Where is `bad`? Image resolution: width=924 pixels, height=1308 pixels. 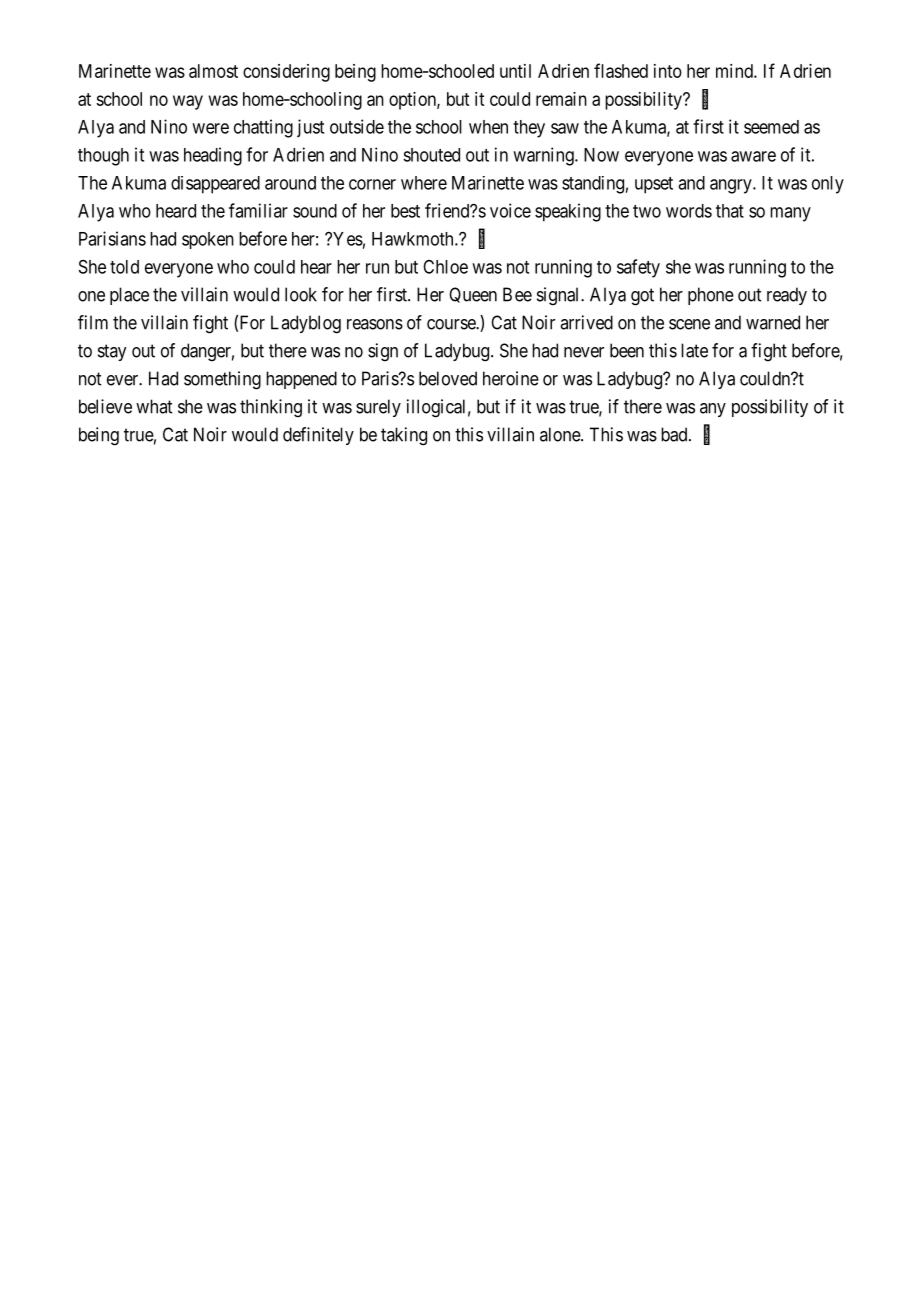
bad is located at coordinates (675, 434).
